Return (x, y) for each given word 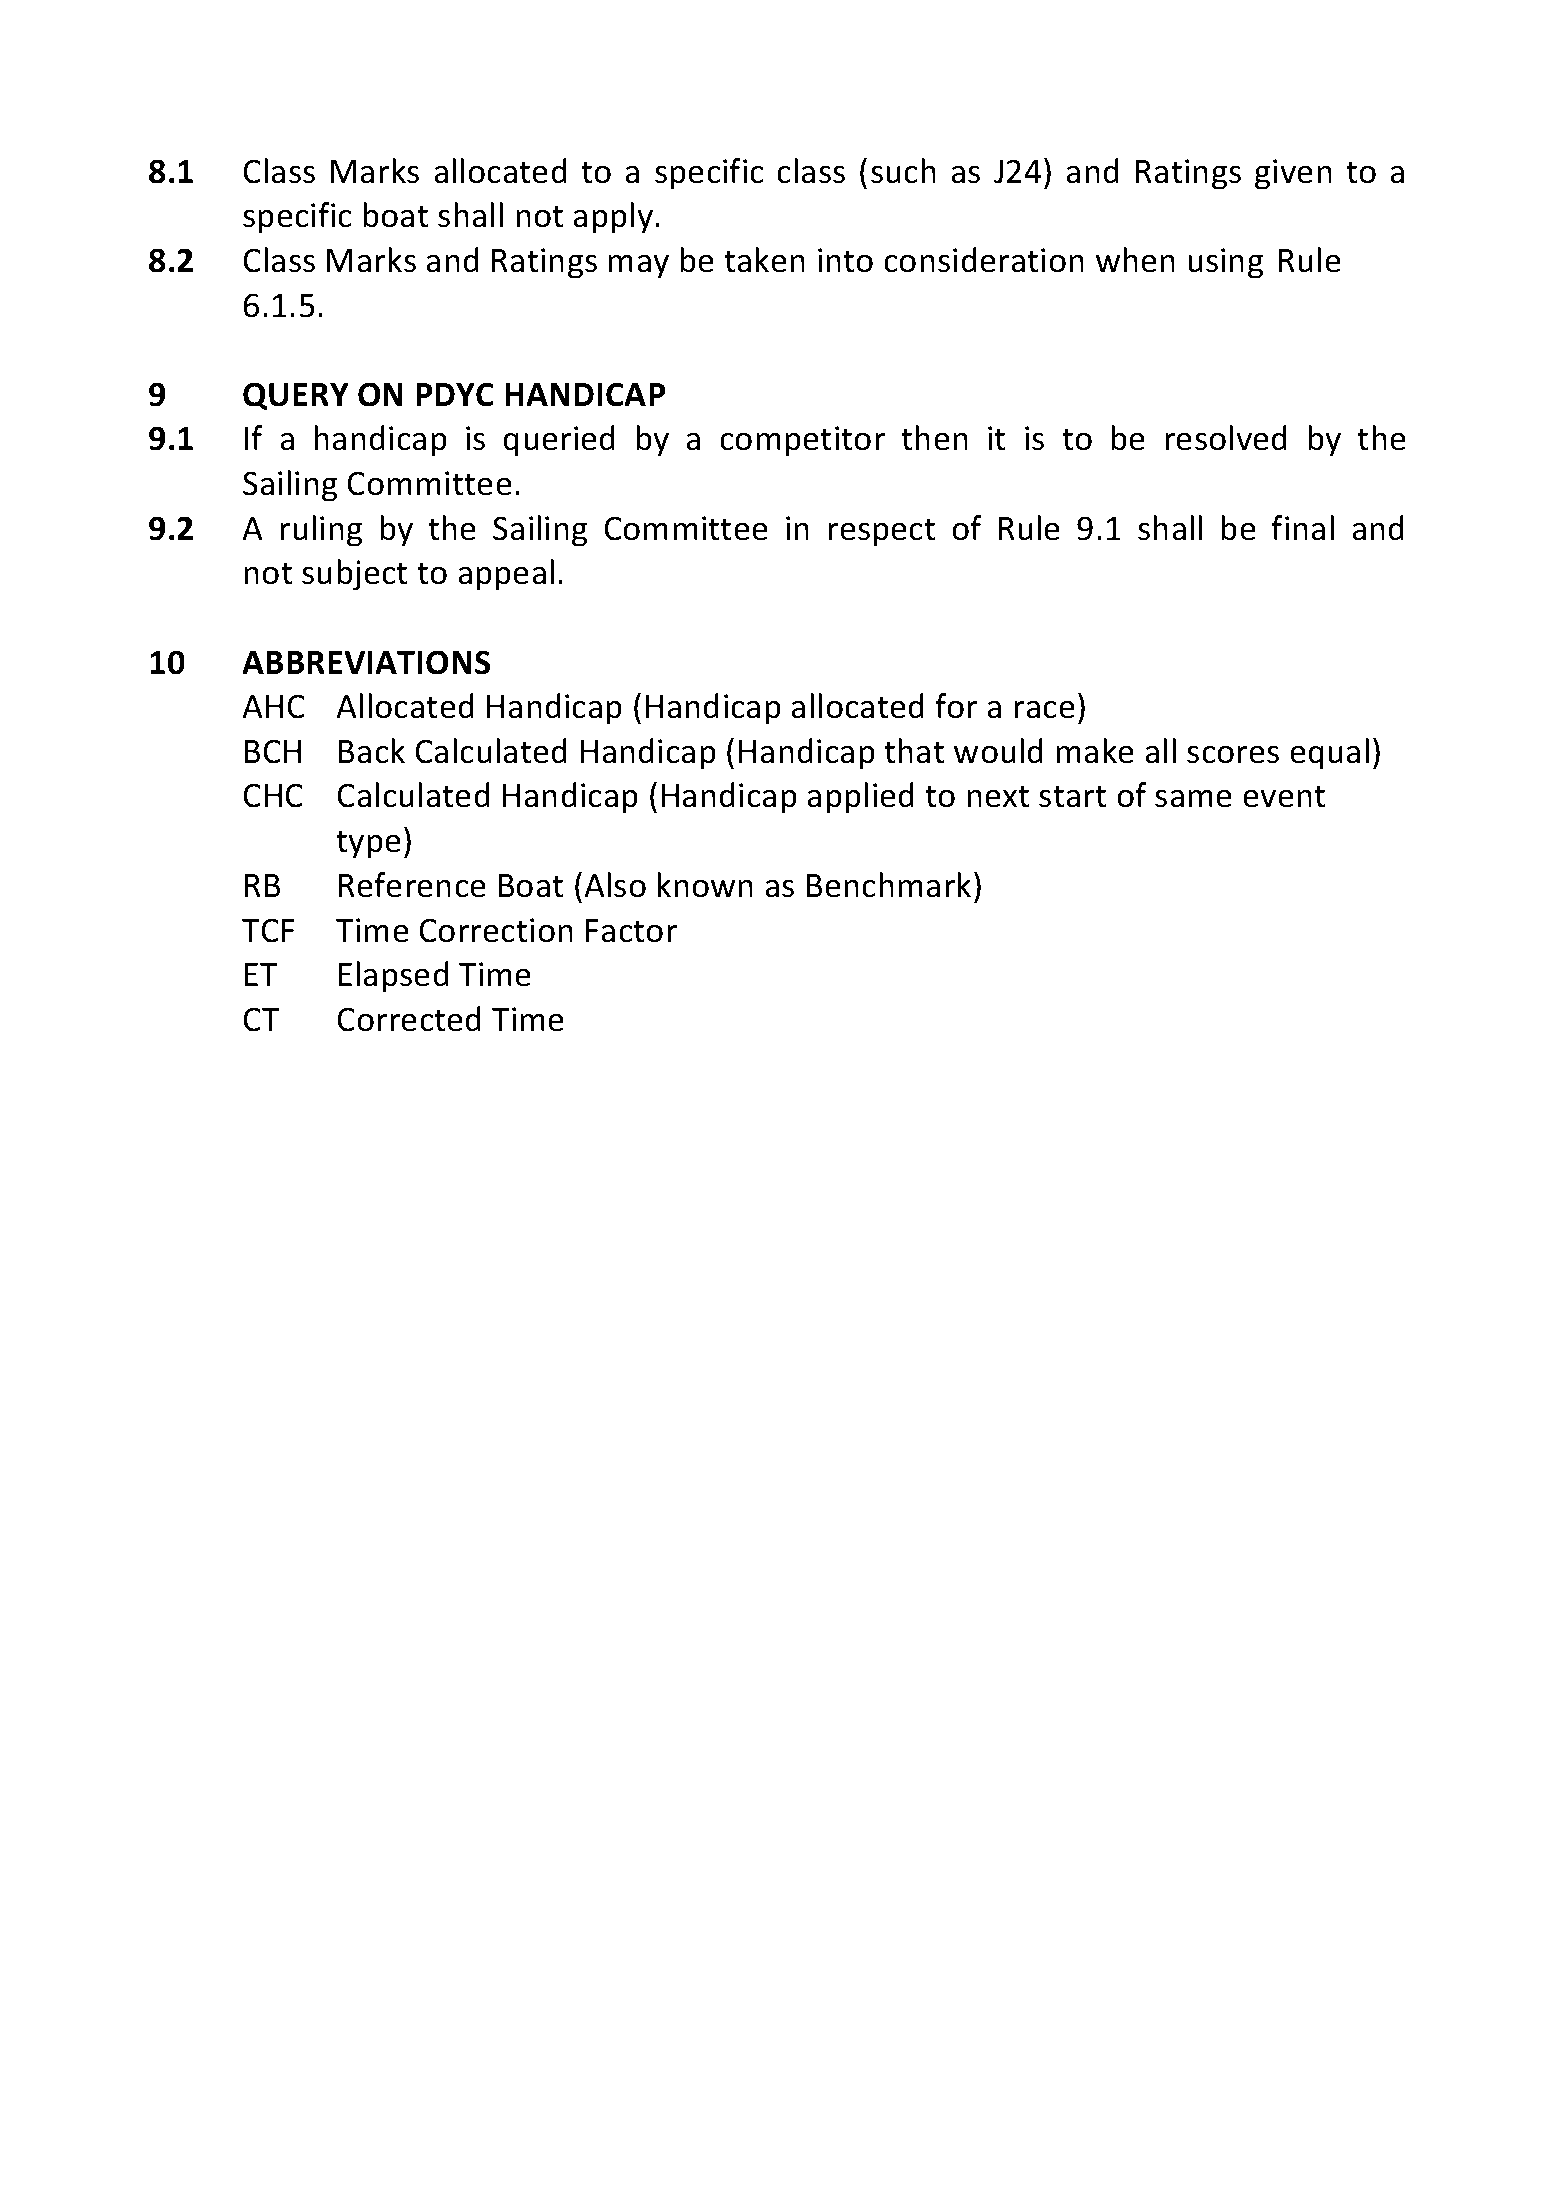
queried (559, 441)
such (903, 171)
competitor (802, 441)
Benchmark (889, 885)
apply (614, 218)
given (1293, 174)
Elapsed (394, 977)
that (914, 751)
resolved (1226, 438)
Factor (631, 931)
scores (1233, 754)
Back (372, 751)
